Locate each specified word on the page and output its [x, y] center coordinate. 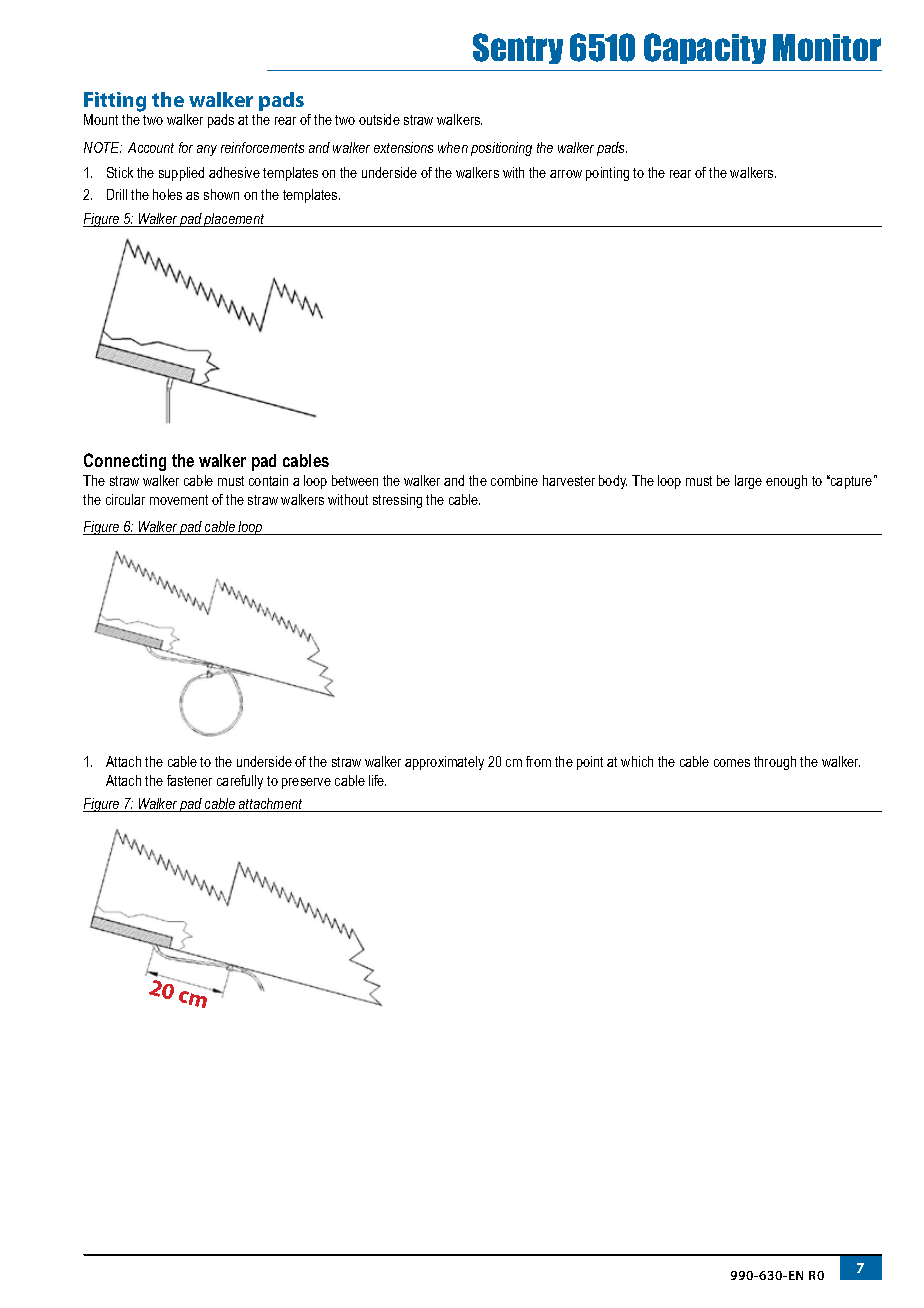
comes [732, 763]
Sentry [518, 48]
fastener [189, 780]
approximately [444, 763]
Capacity [705, 48]
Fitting [115, 102]
